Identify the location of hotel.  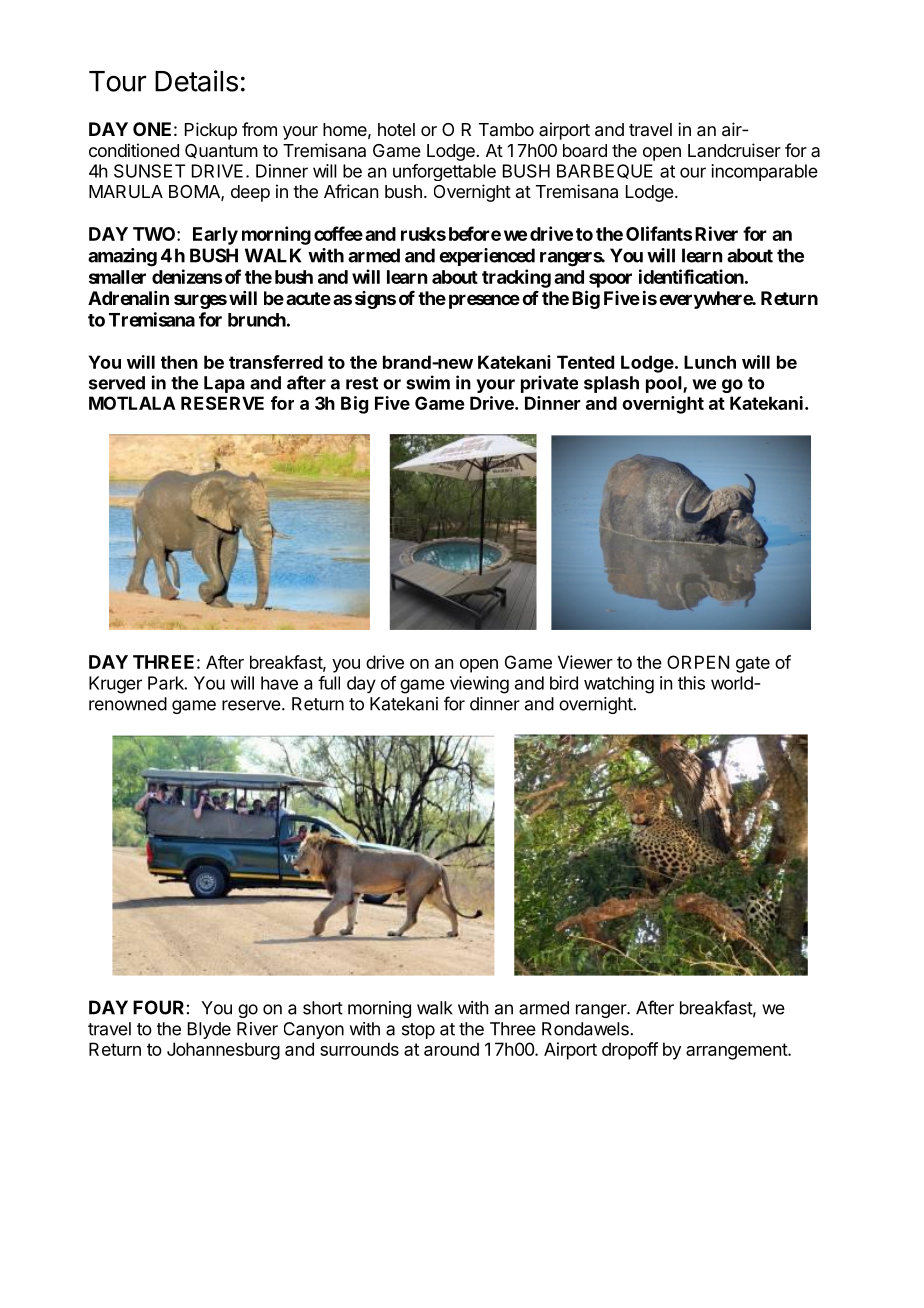
(396, 129).
